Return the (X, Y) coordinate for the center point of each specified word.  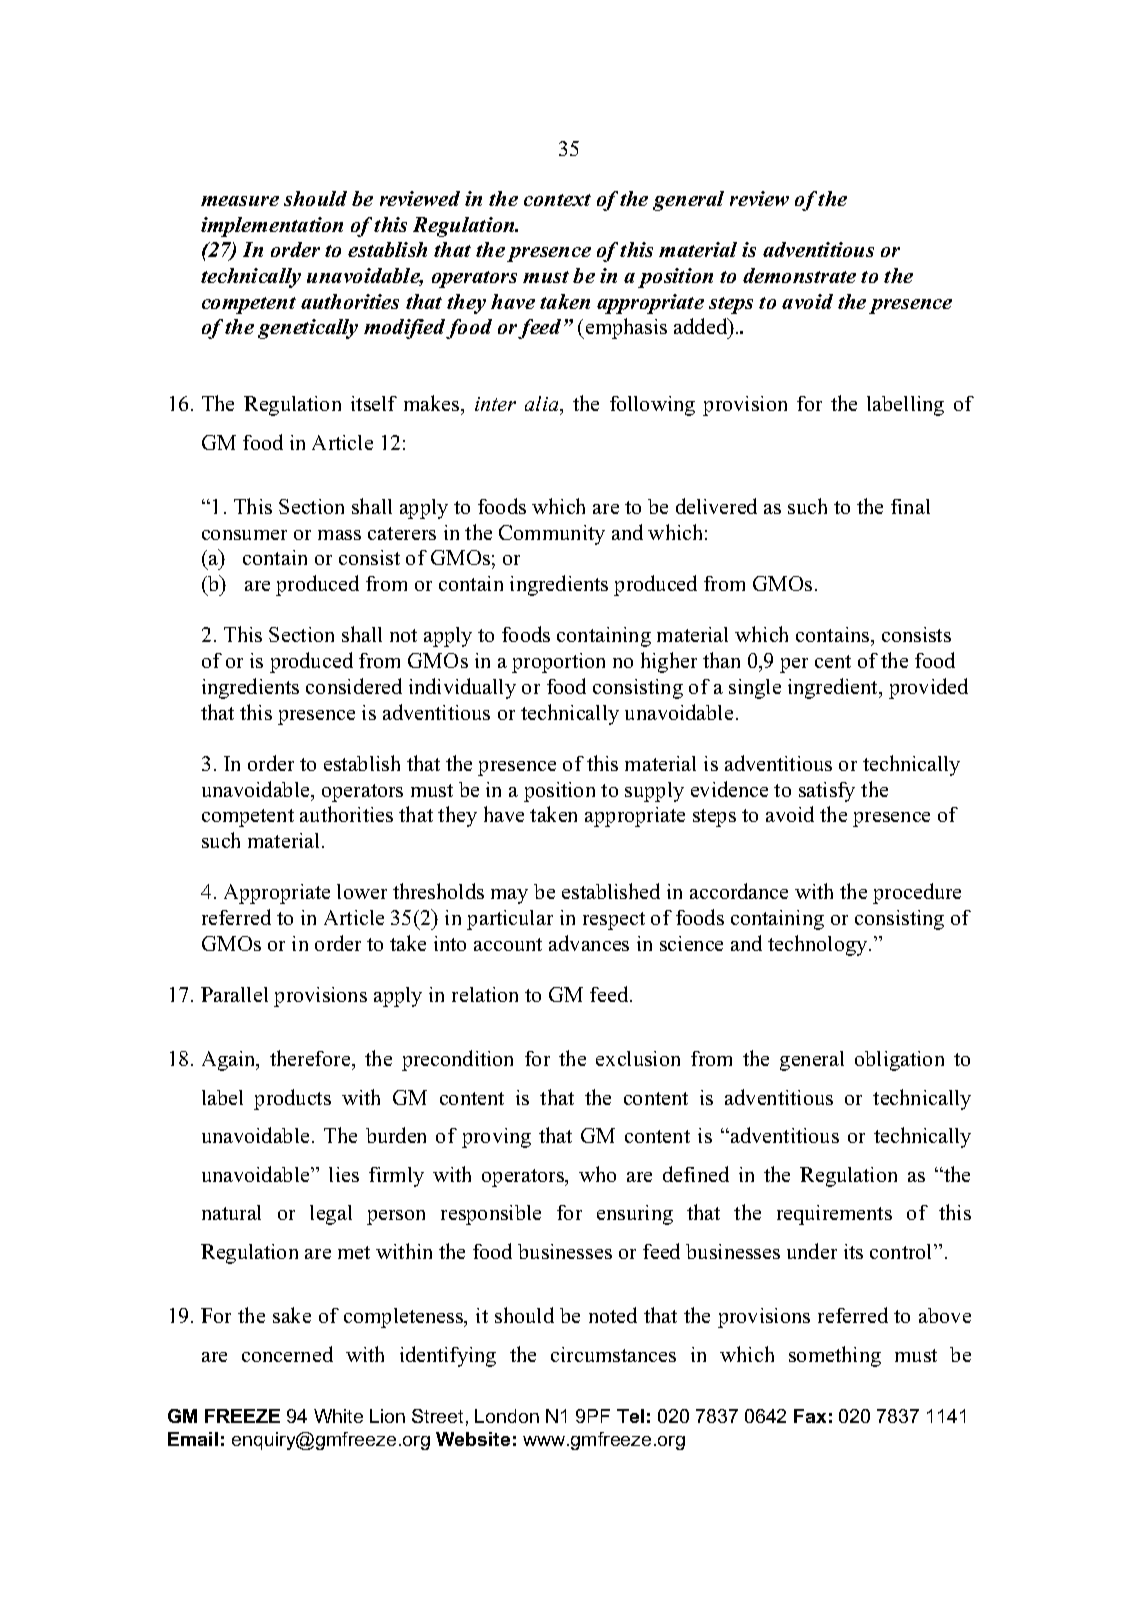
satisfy (827, 792)
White (338, 1416)
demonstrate (799, 275)
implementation (272, 227)
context (557, 200)
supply (654, 792)
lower (362, 891)
